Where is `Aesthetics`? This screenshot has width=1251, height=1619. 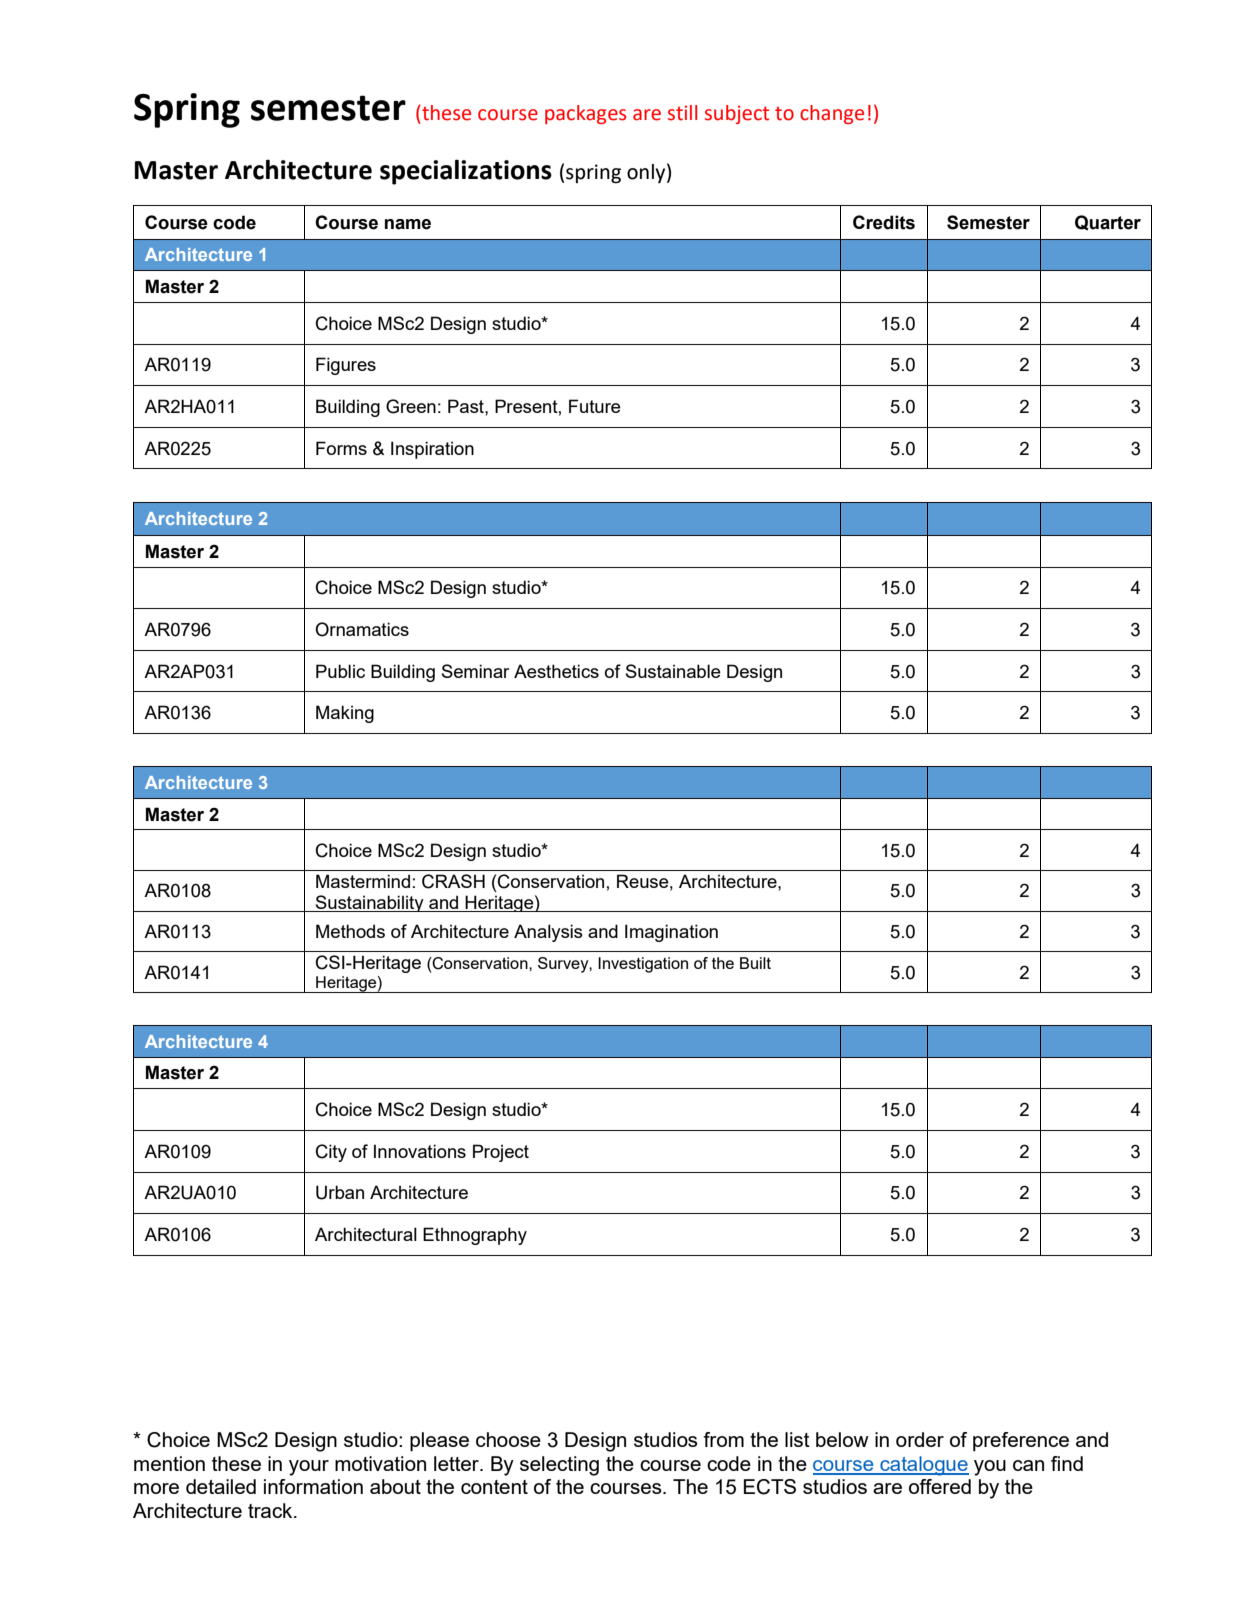
Aesthetics is located at coordinates (556, 671).
